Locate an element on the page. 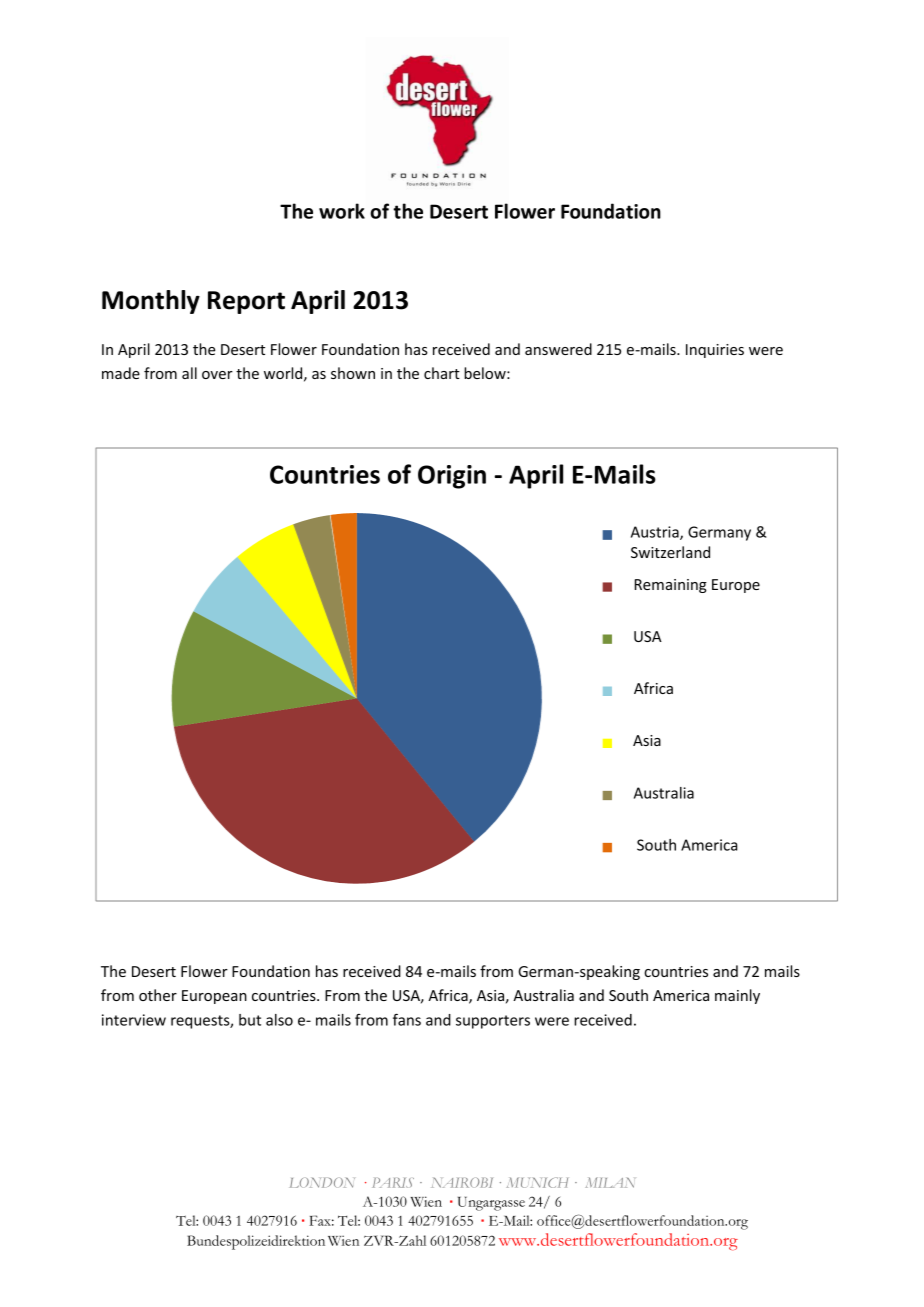 The height and width of the page is (1307, 924). work is located at coordinates (342, 211).
